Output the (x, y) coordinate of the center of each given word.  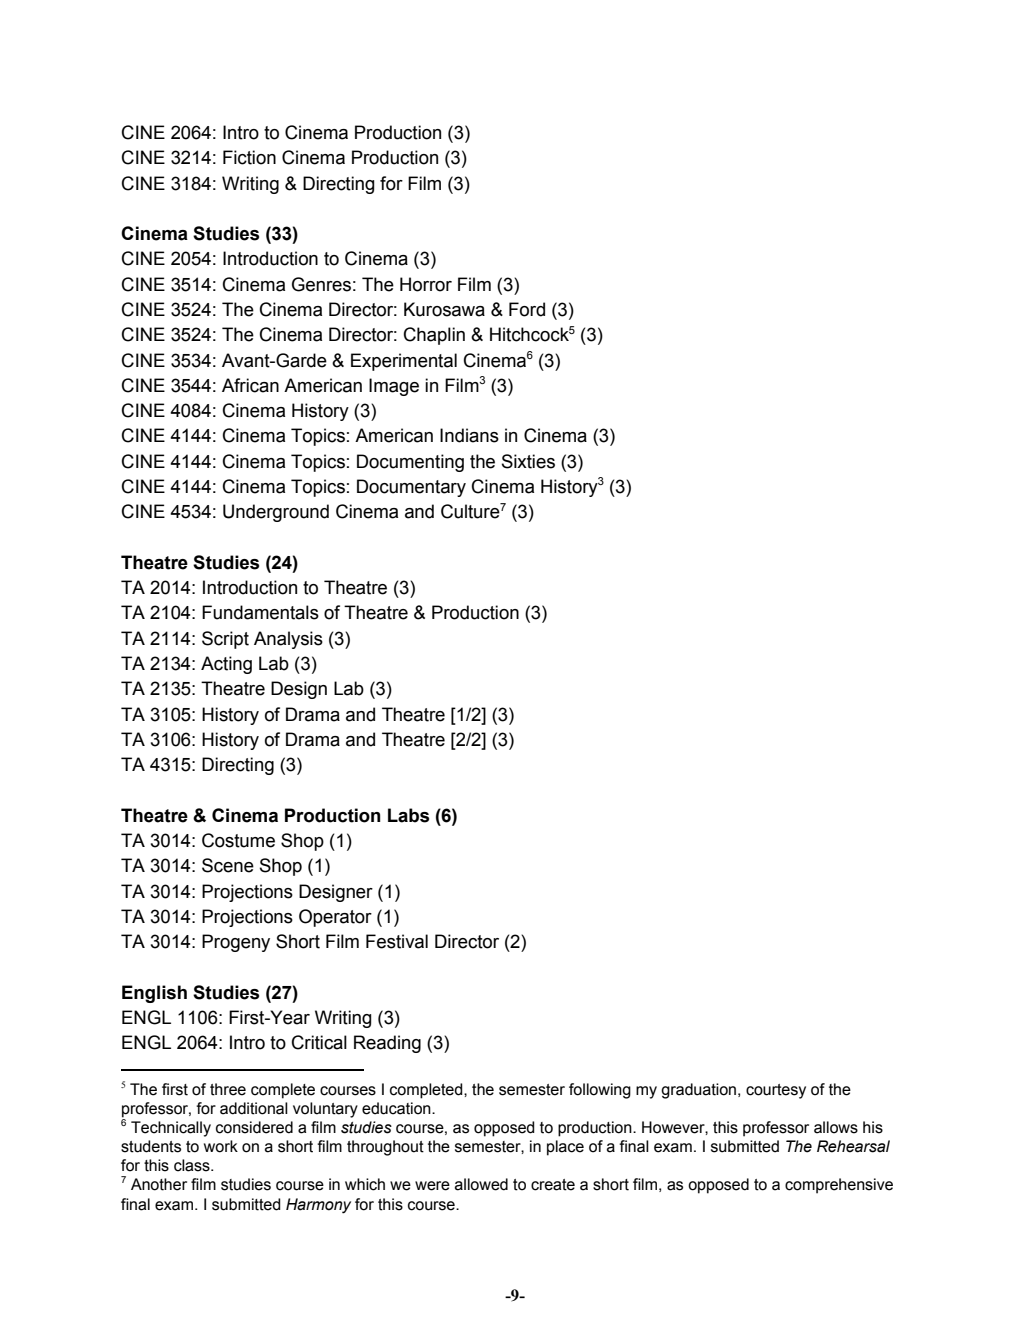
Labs (408, 815)
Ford (527, 309)
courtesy (776, 1091)
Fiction (249, 157)
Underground (276, 513)
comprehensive (839, 1186)
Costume (238, 840)
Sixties (528, 461)
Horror (426, 284)
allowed (481, 1184)
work (221, 1146)
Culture (470, 511)
